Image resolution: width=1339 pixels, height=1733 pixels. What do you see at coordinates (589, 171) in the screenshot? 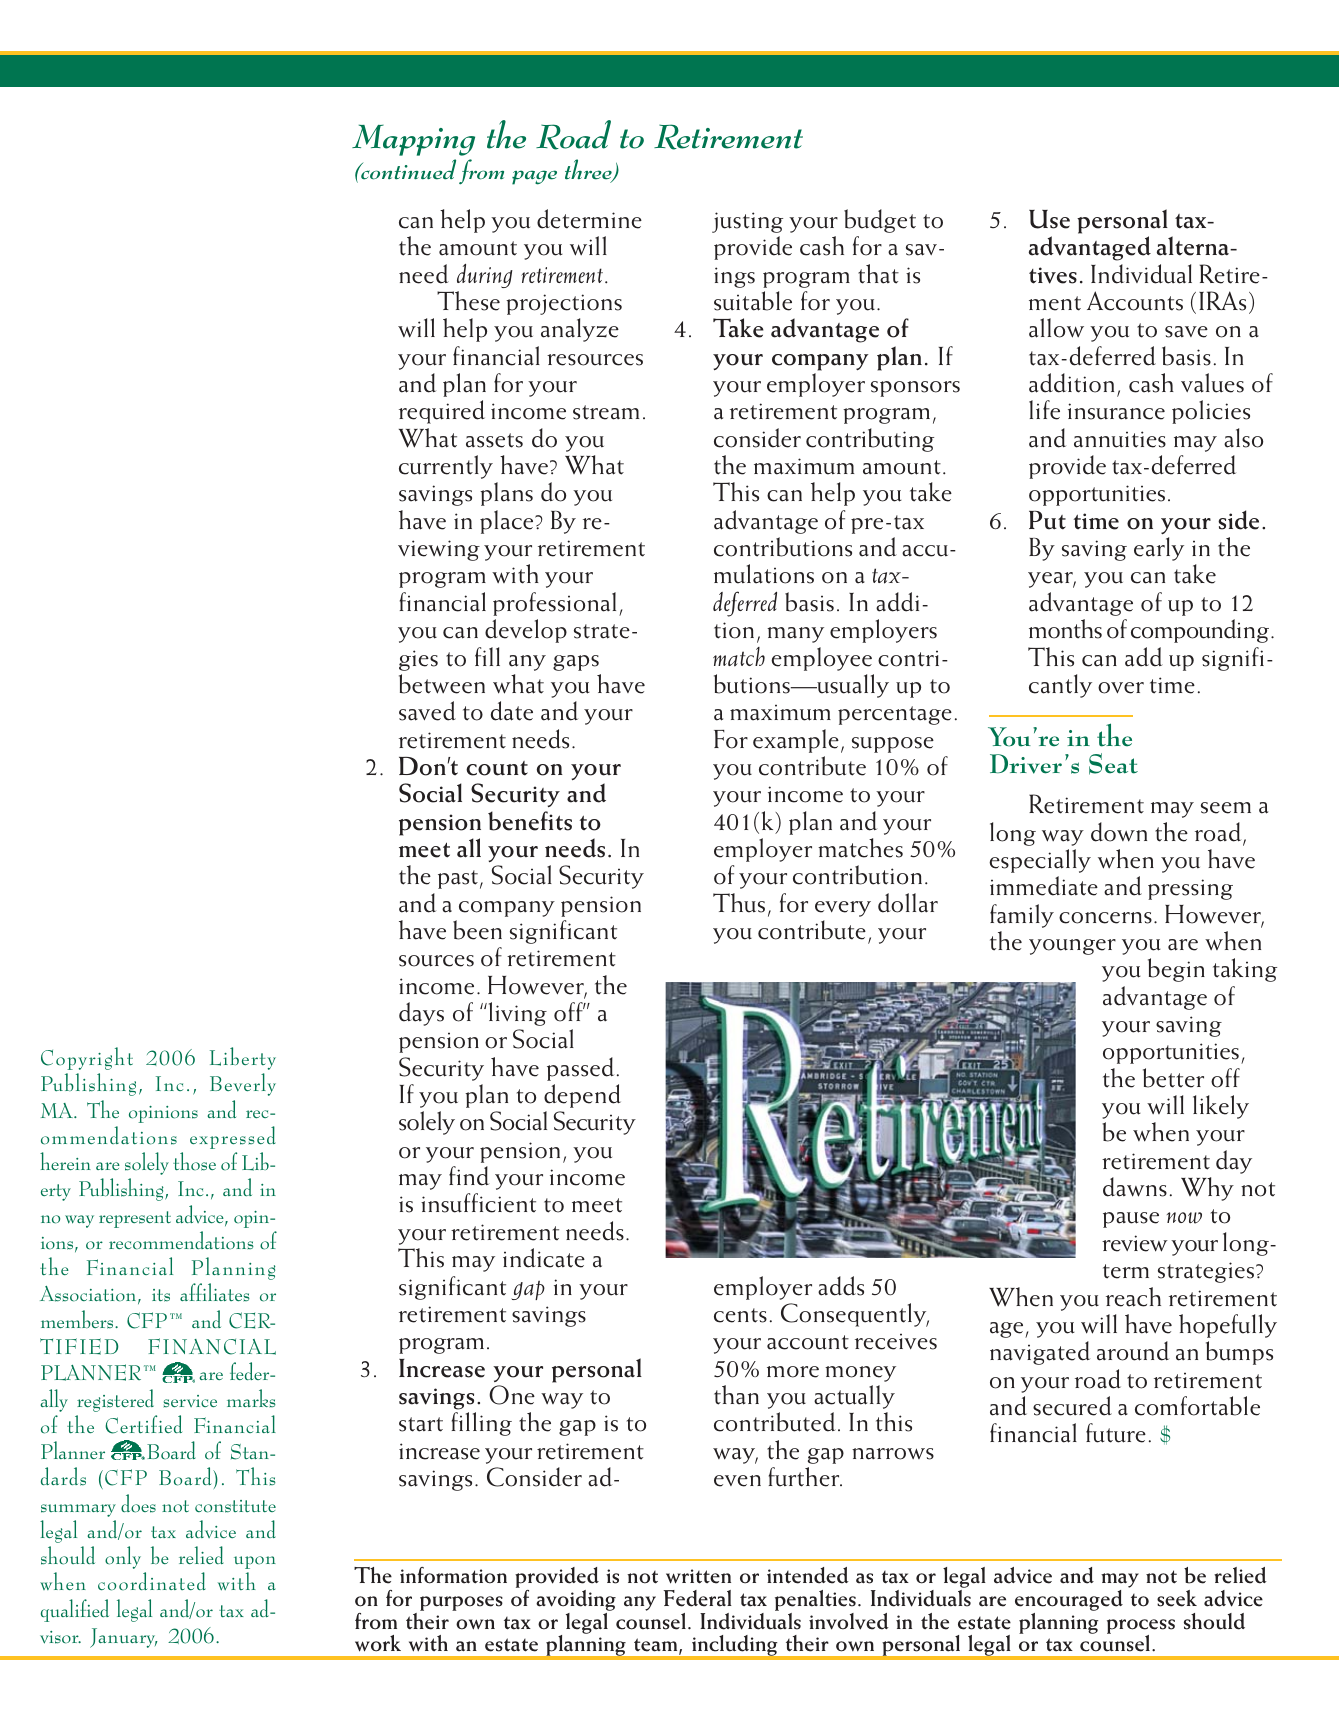
I see `three` at bounding box center [589, 171].
